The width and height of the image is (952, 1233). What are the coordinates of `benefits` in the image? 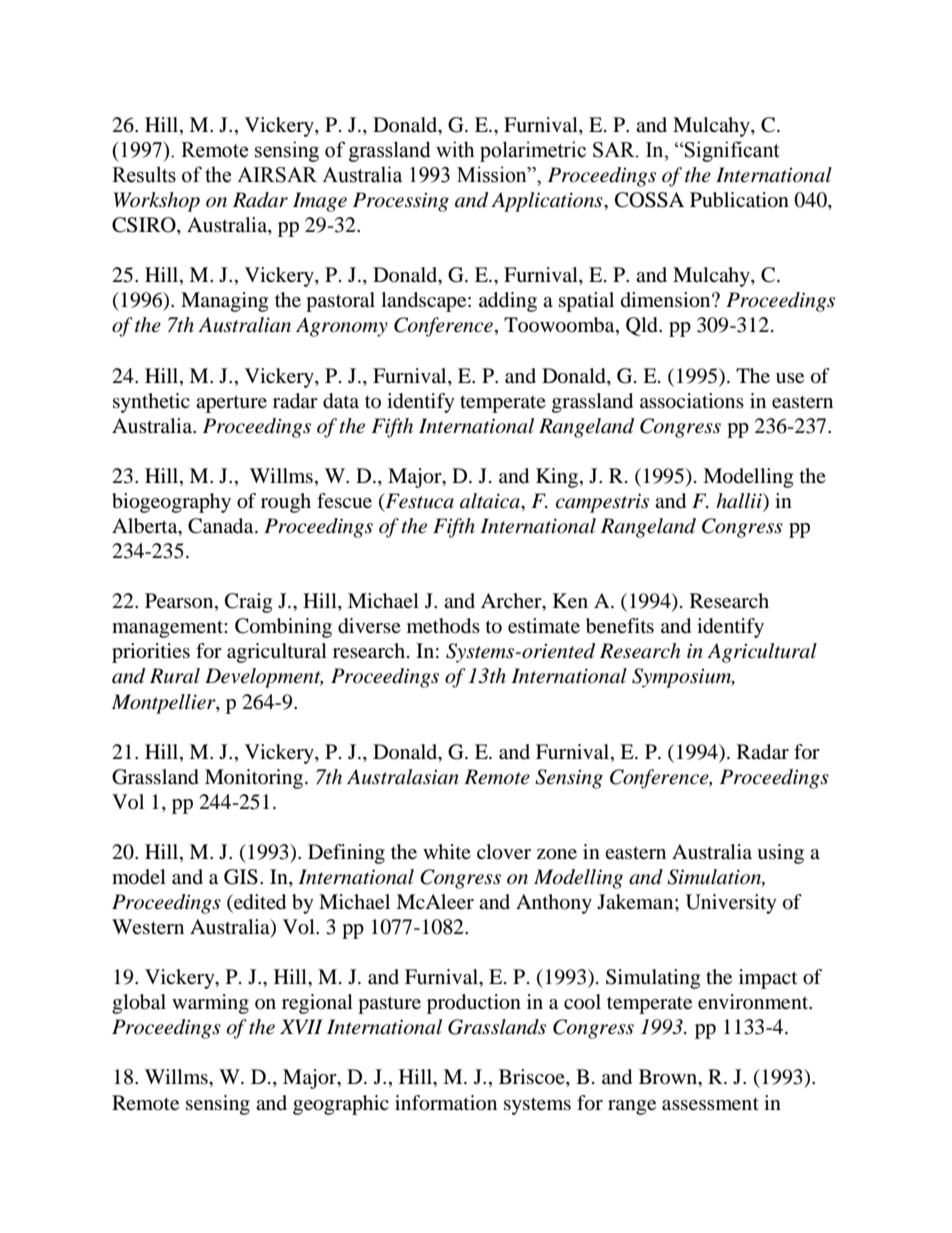 It's located at (620, 626).
